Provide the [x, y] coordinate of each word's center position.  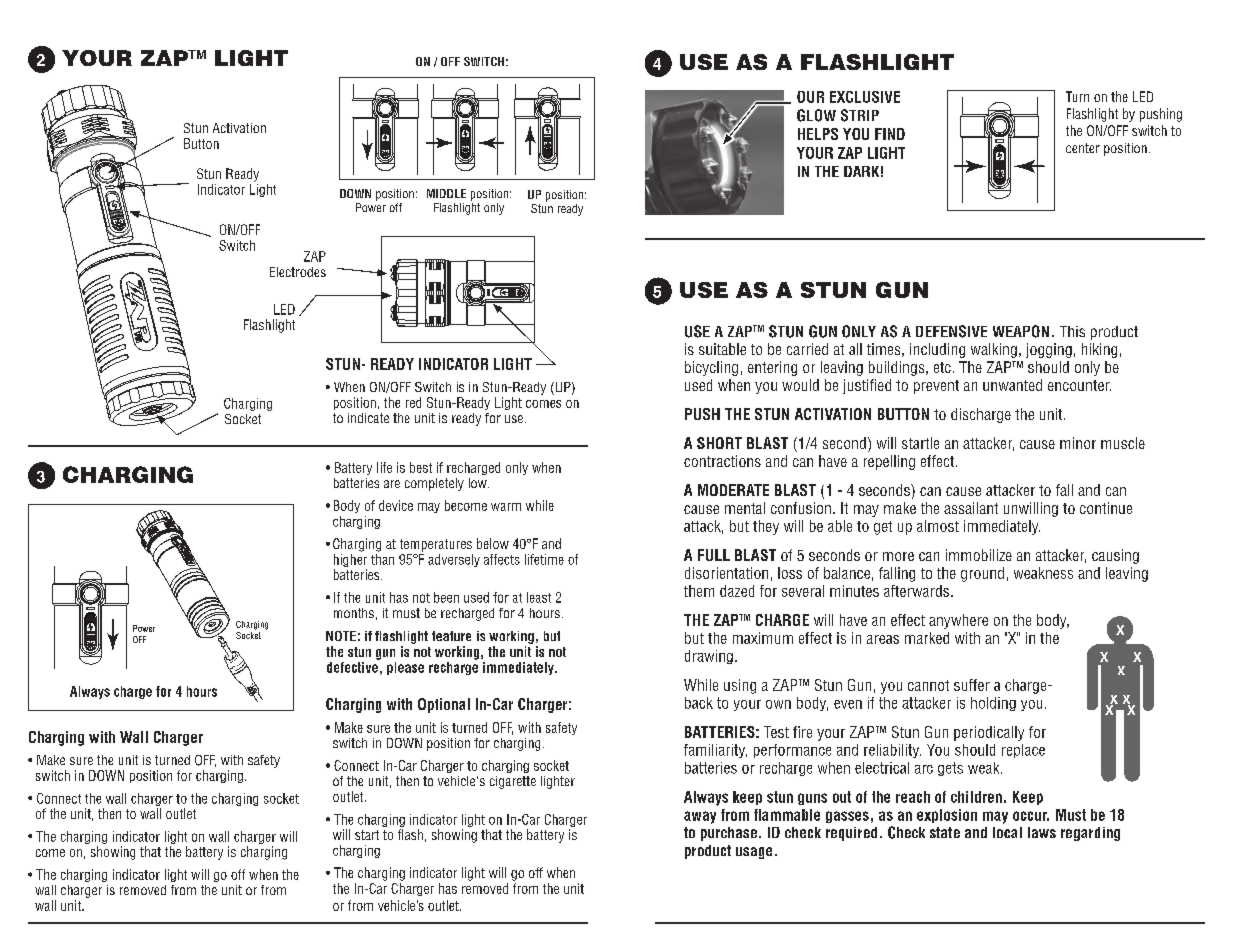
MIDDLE [446, 193]
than [382, 558]
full [714, 555]
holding [993, 704]
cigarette [513, 782]
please [405, 668]
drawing [709, 657]
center [1083, 148]
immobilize [979, 555]
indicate [368, 418]
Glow [816, 115]
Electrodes [298, 272]
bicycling [711, 368]
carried [807, 349]
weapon [1021, 331]
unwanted [1012, 385]
